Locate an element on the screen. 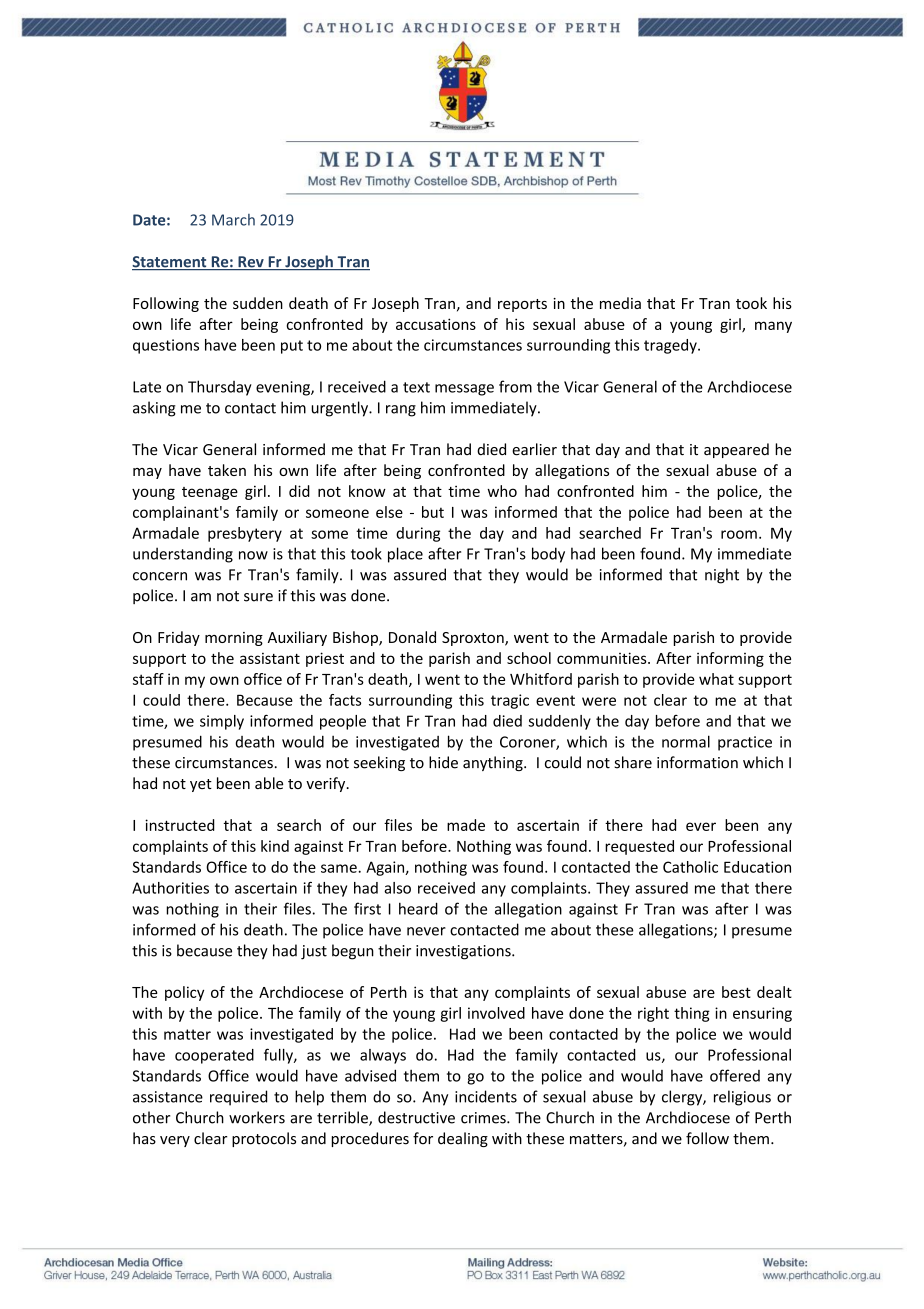  appeared is located at coordinates (736, 450).
